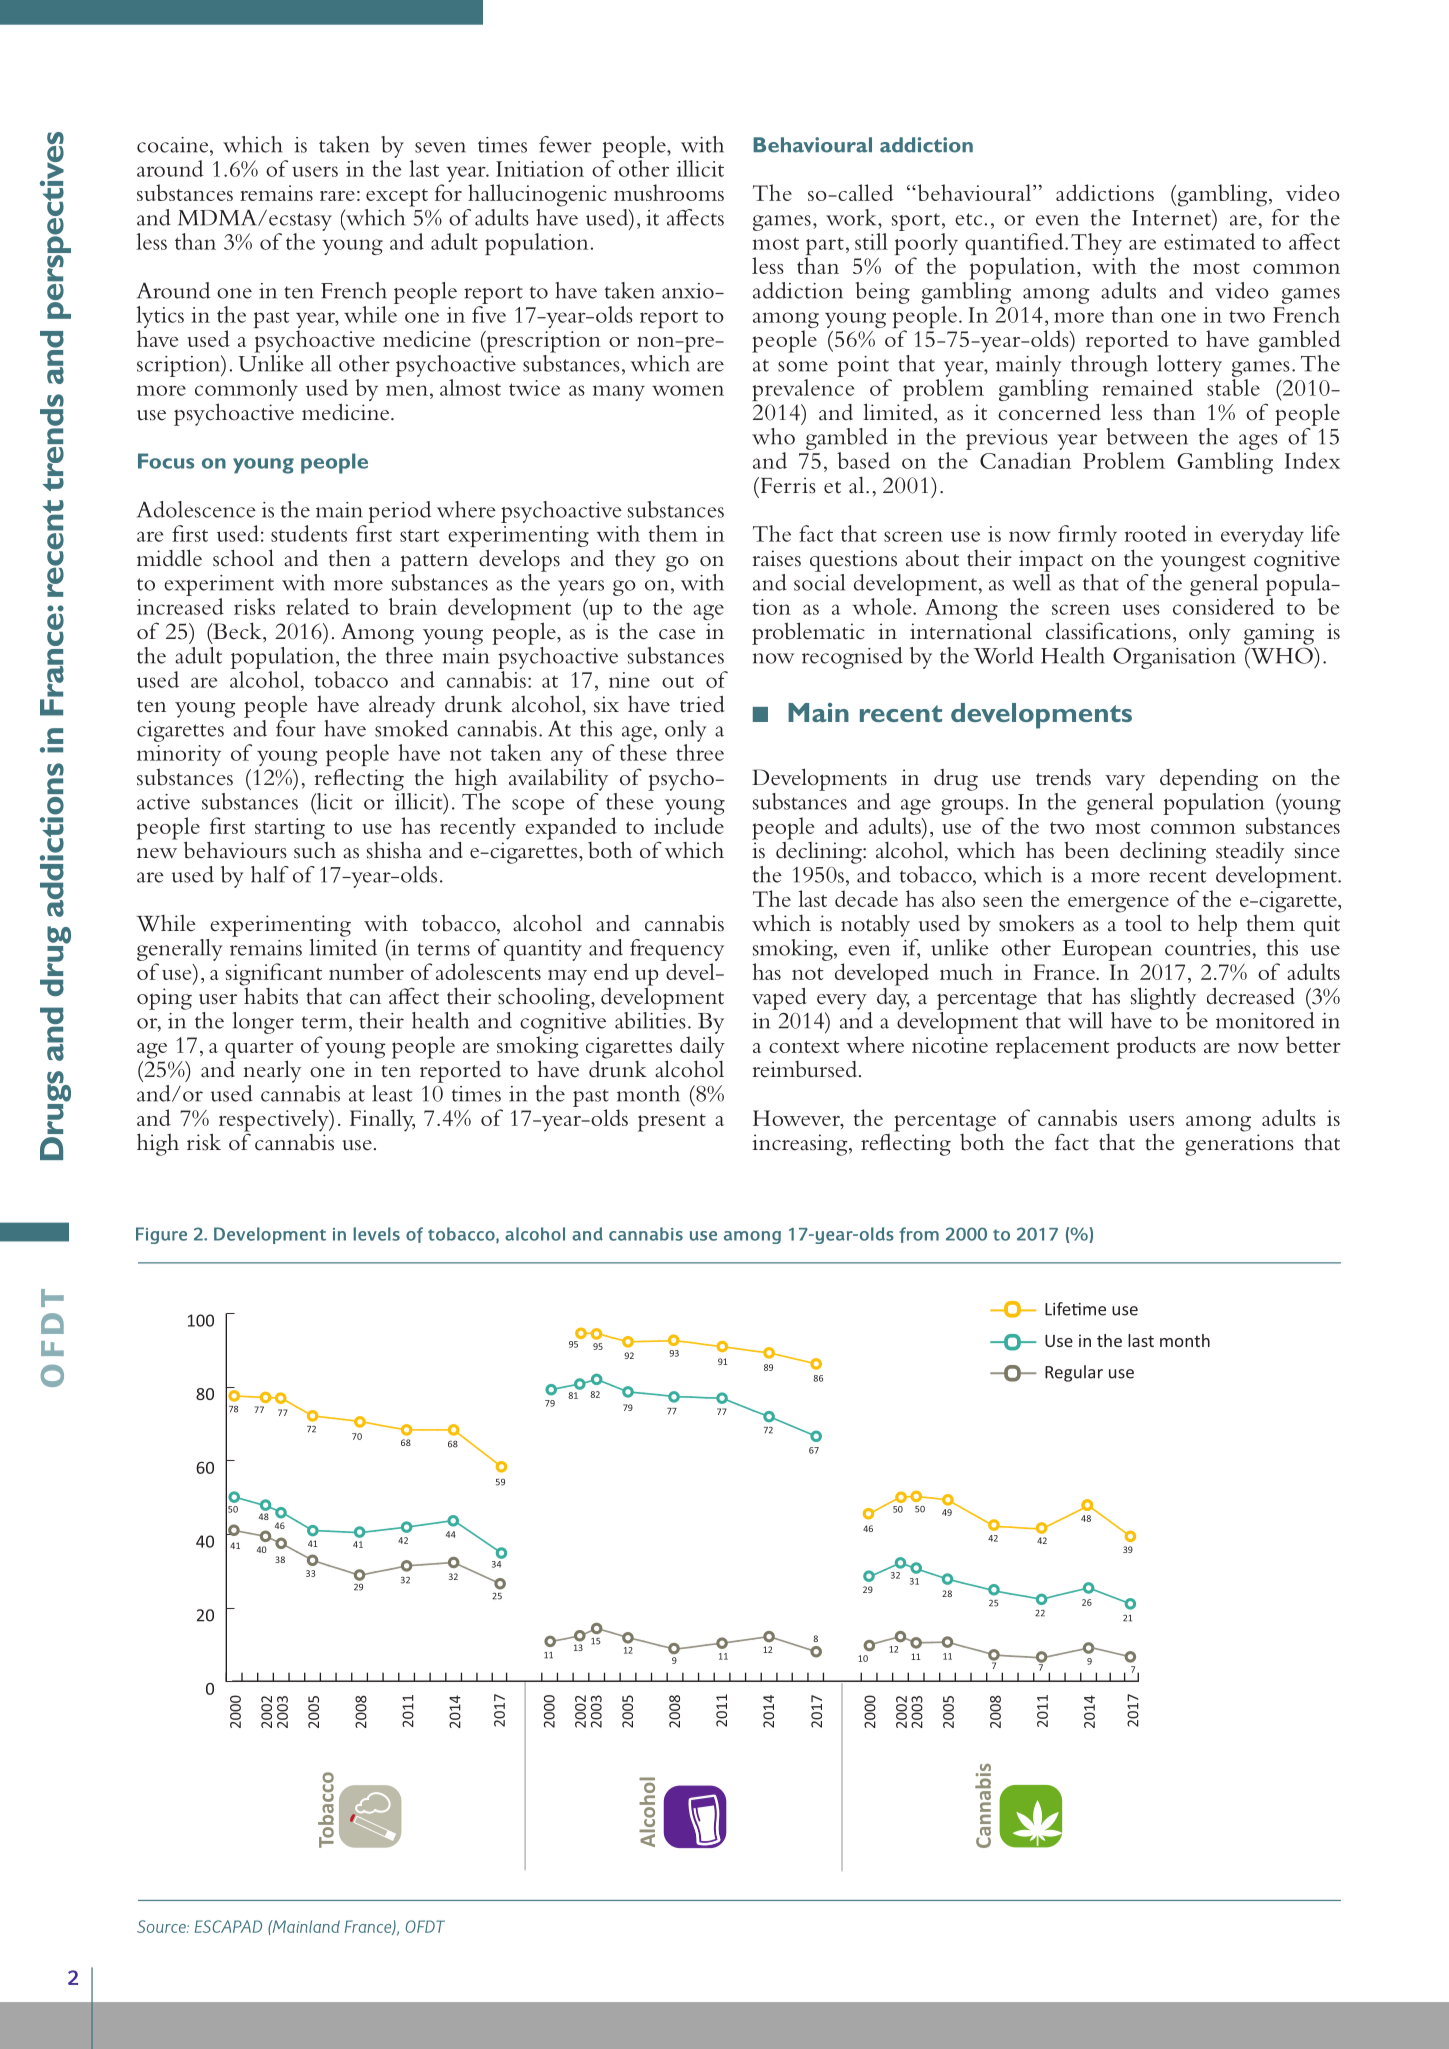 This screenshot has height=2049, width=1449. Describe the element at coordinates (919, 1235) in the screenshot. I see `from` at that location.
